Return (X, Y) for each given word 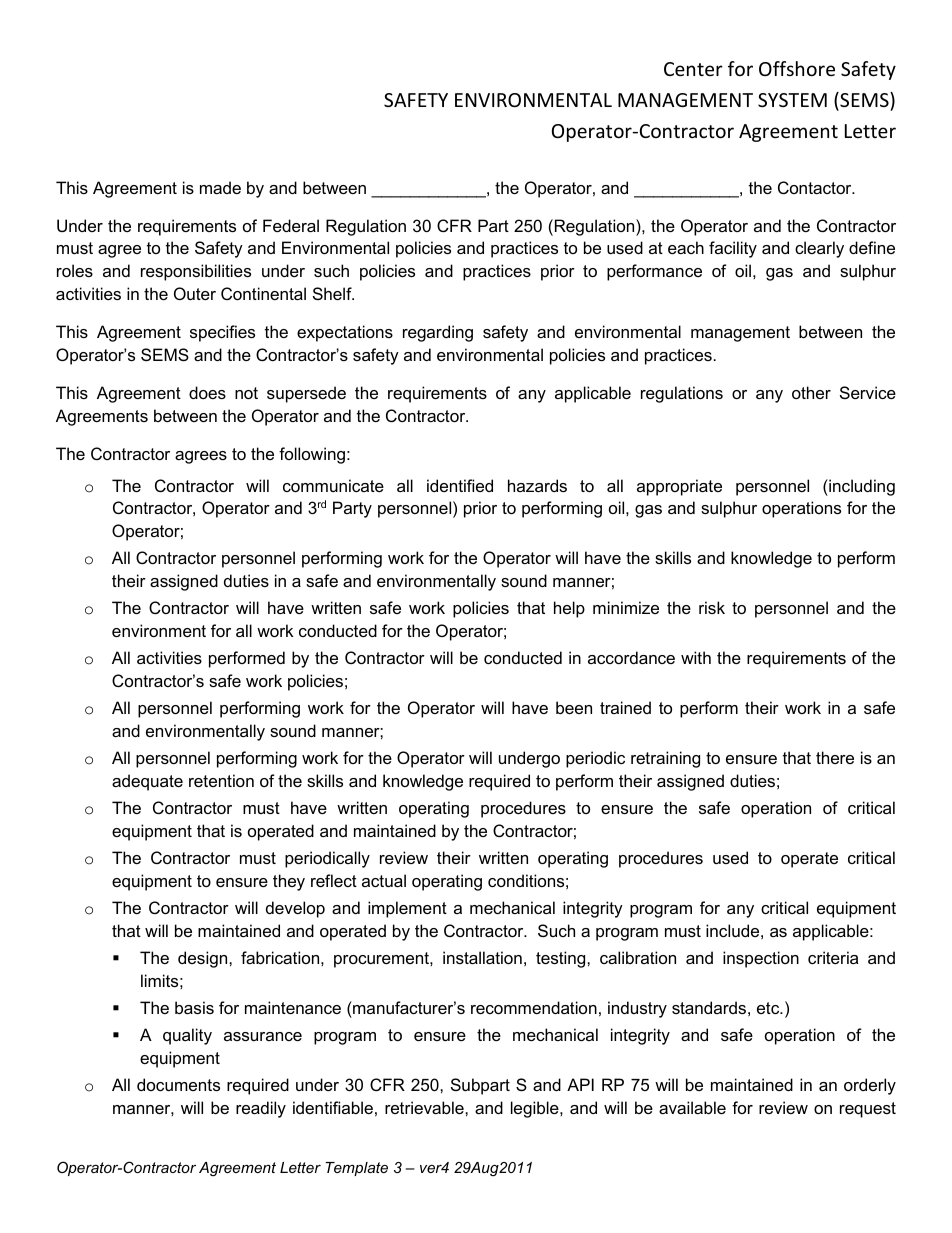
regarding (438, 333)
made (220, 187)
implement (407, 909)
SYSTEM (792, 100)
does (207, 392)
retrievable (425, 1107)
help (569, 609)
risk (712, 607)
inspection (761, 959)
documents (178, 1084)
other (811, 392)
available (692, 1107)
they (289, 882)
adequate (147, 782)
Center (693, 69)
